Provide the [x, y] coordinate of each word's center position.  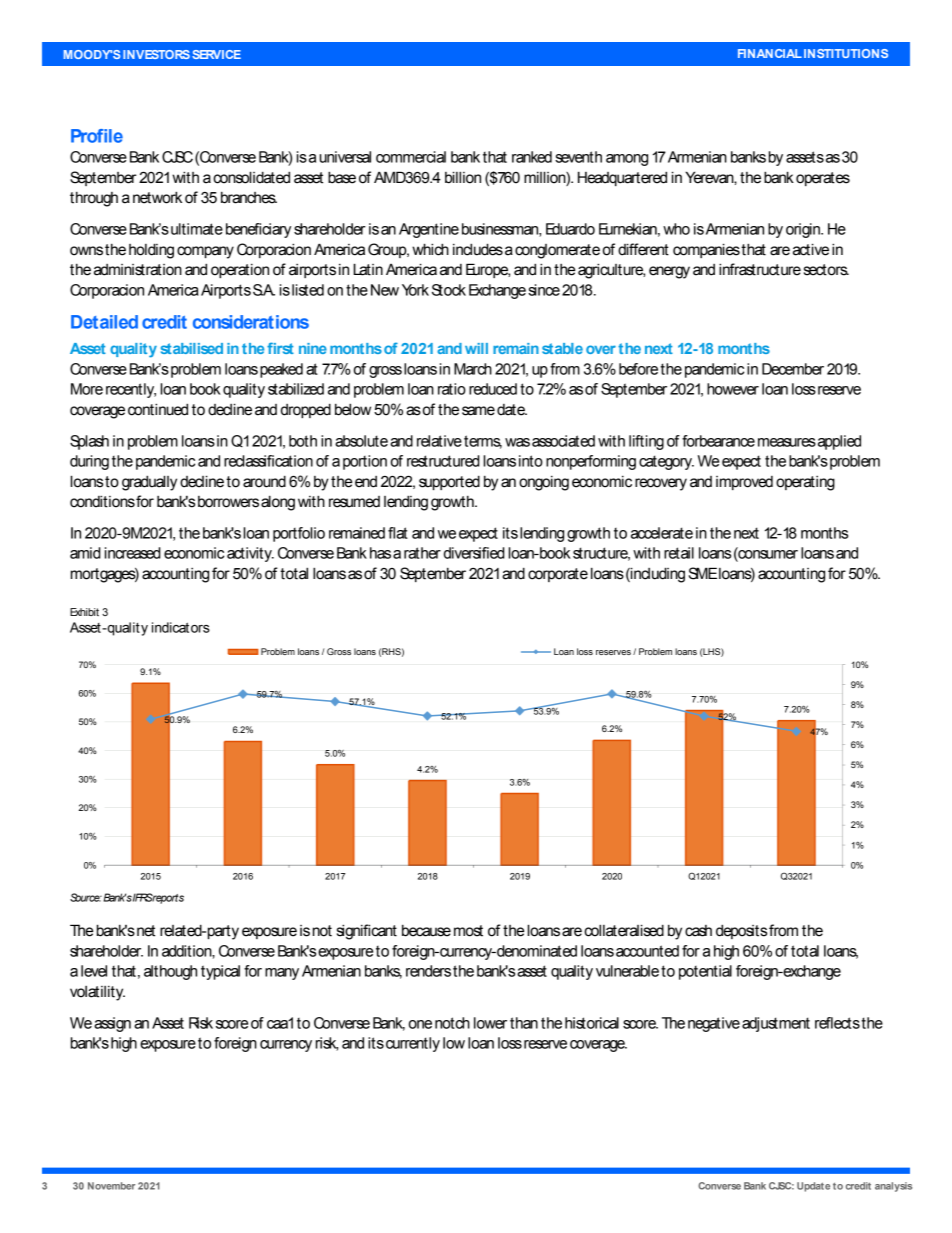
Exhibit [84, 612]
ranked [532, 157]
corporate [558, 575]
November [111, 1186]
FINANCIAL [770, 53]
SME [702, 573]
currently [413, 1044]
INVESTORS [156, 54]
